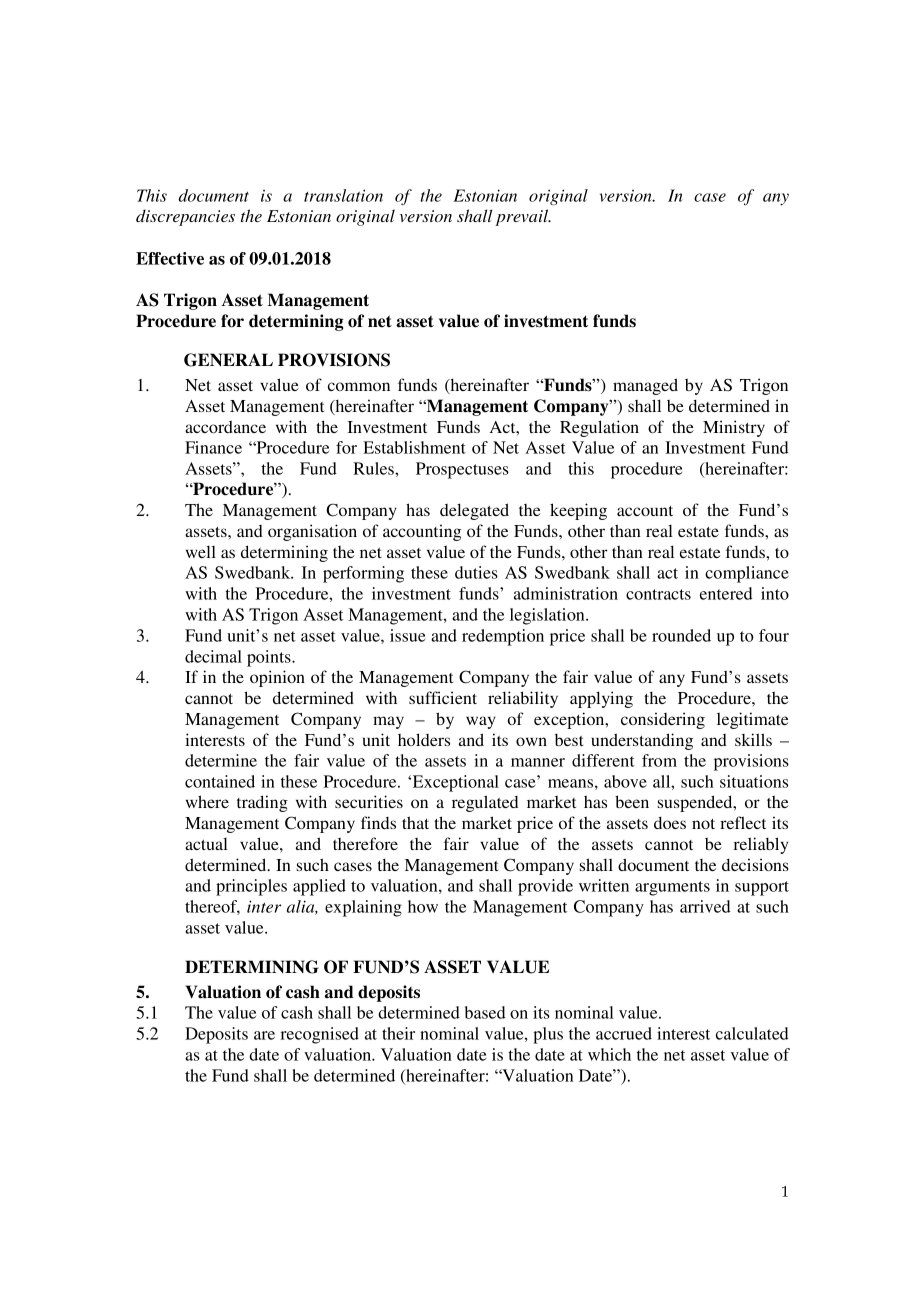 The width and height of the image is (924, 1308). What do you see at coordinates (220, 781) in the image?
I see `contained` at bounding box center [220, 781].
